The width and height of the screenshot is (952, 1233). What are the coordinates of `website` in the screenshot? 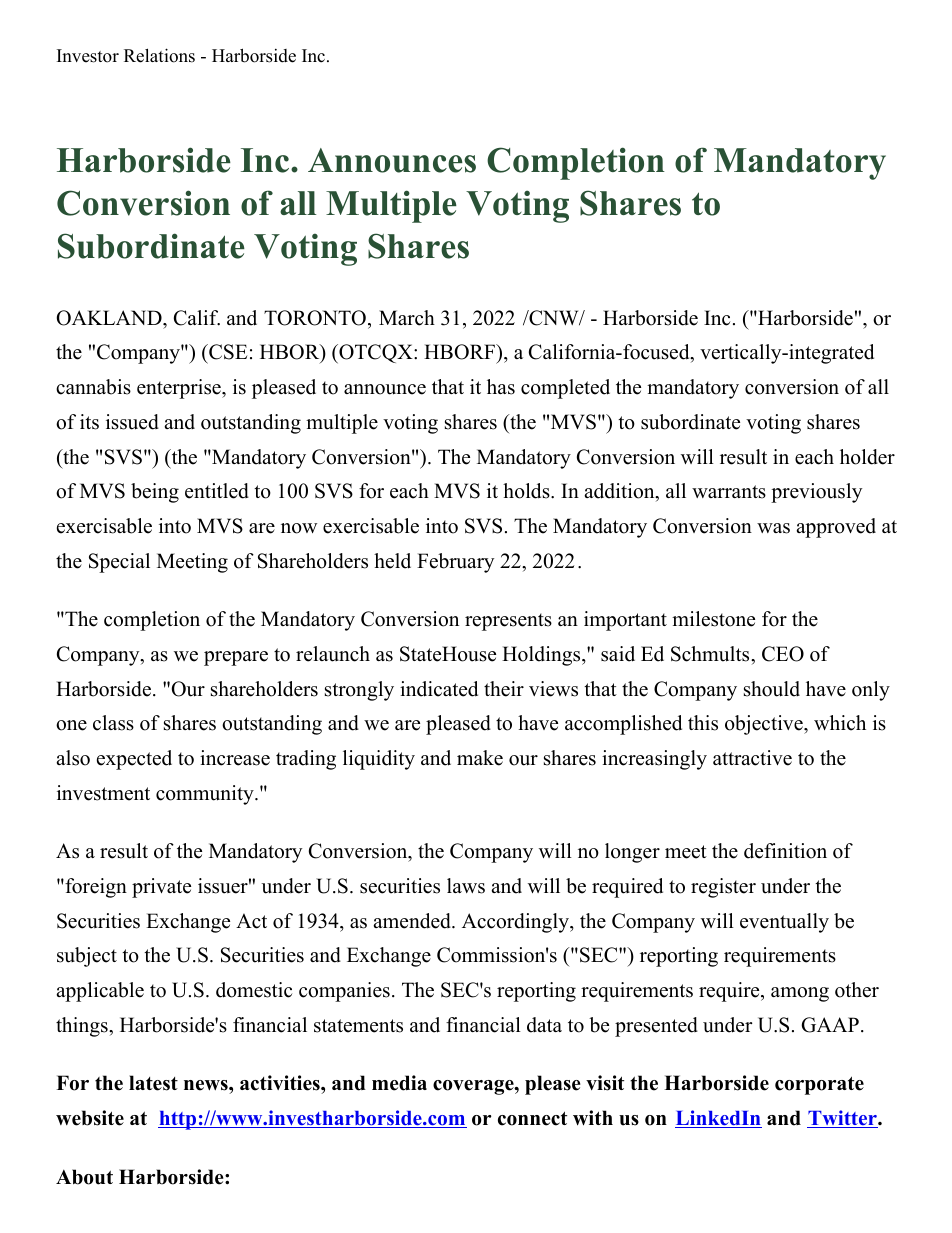 It's located at (90, 1118).
